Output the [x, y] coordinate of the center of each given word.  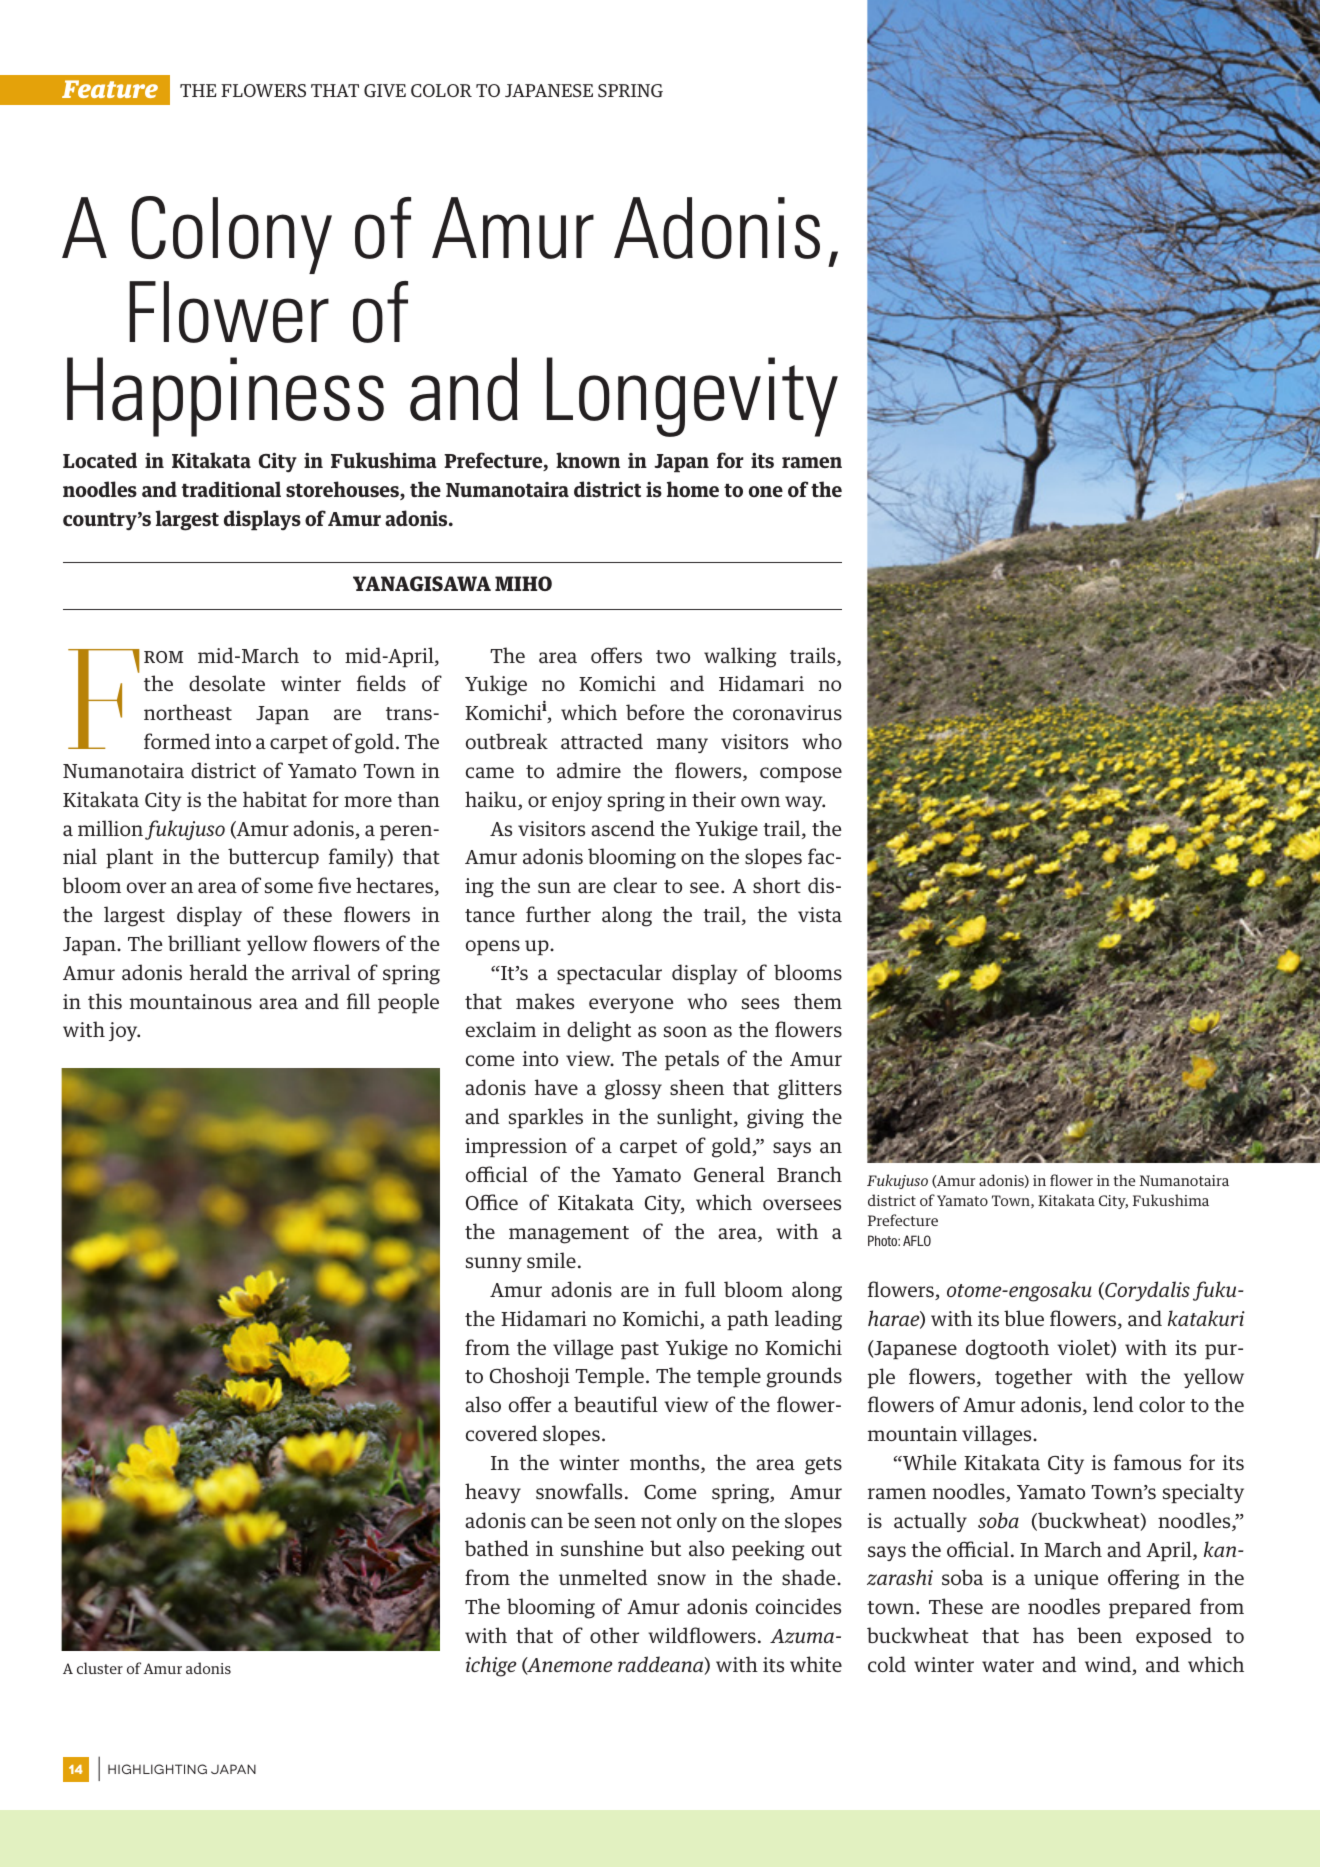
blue [1024, 1318]
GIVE [385, 90]
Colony [232, 235]
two [673, 656]
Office [492, 1202]
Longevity [692, 397]
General [729, 1174]
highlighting [157, 1769]
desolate [227, 683]
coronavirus [787, 713]
